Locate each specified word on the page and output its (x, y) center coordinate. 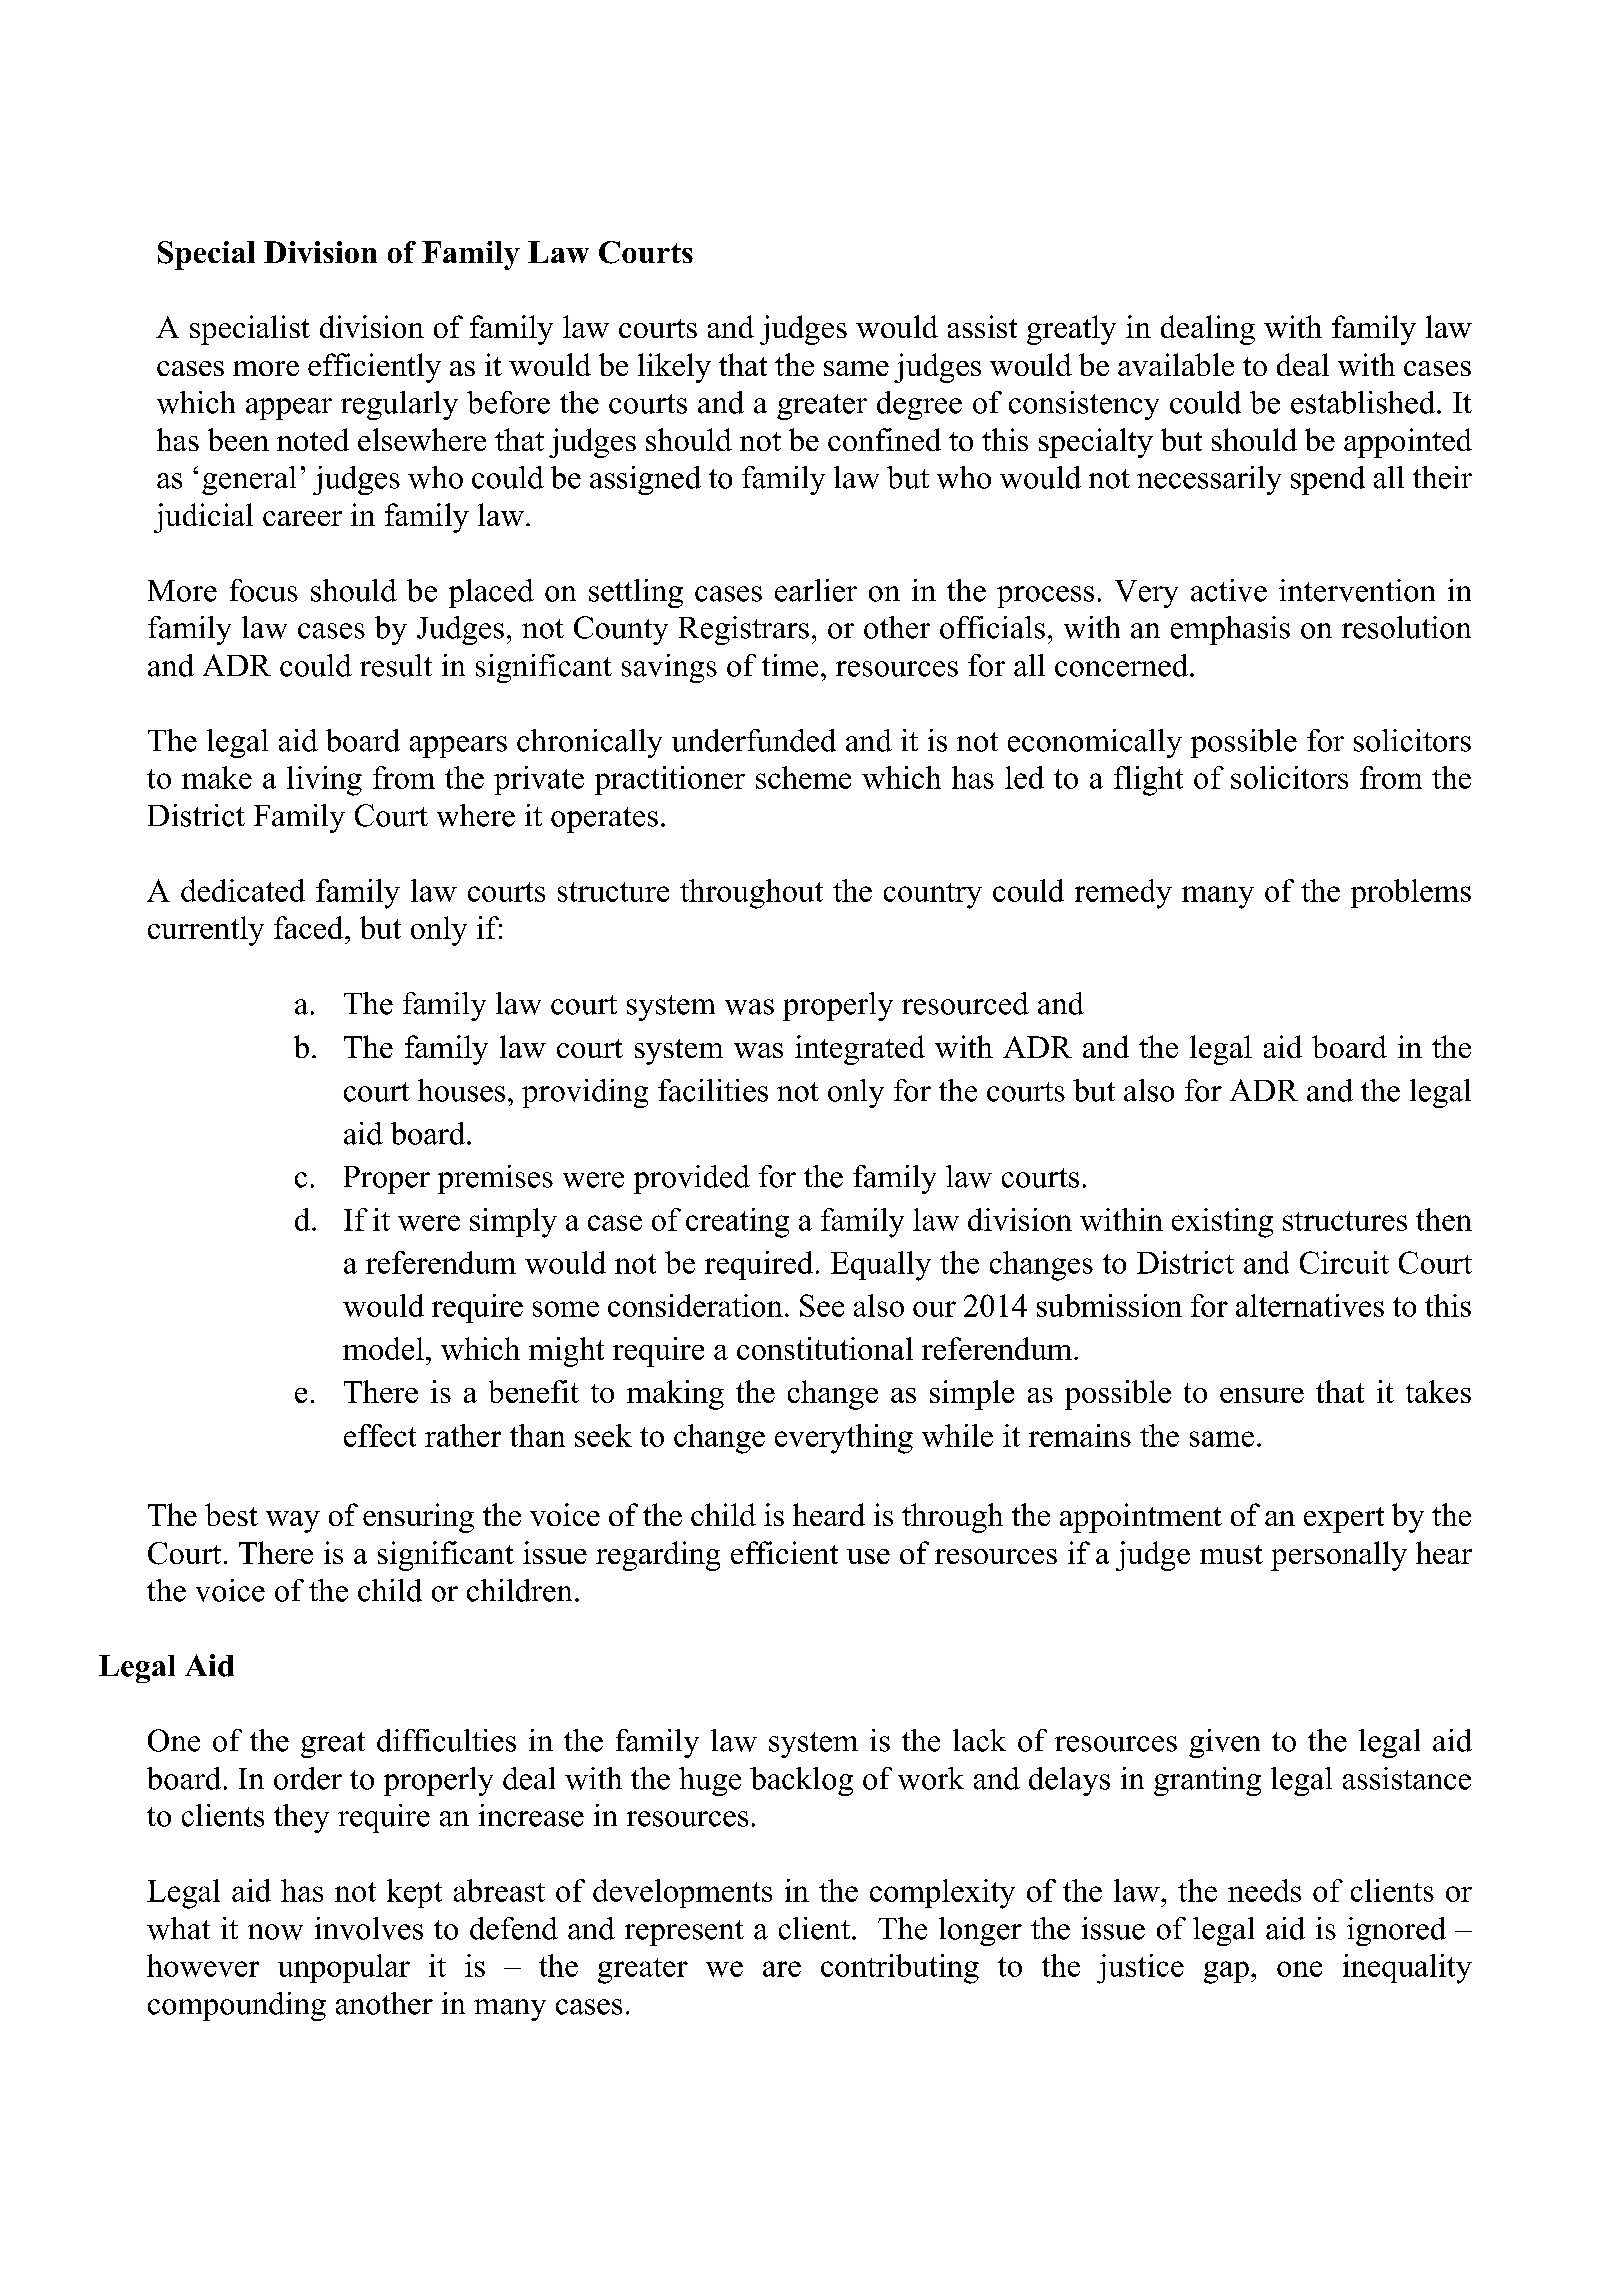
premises (495, 1179)
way (293, 1522)
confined (884, 439)
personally (1339, 1556)
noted (313, 439)
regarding (658, 1556)
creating (737, 1223)
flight (1148, 781)
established (1363, 402)
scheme (803, 777)
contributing (900, 1969)
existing (1222, 1223)
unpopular (344, 1968)
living (324, 781)
